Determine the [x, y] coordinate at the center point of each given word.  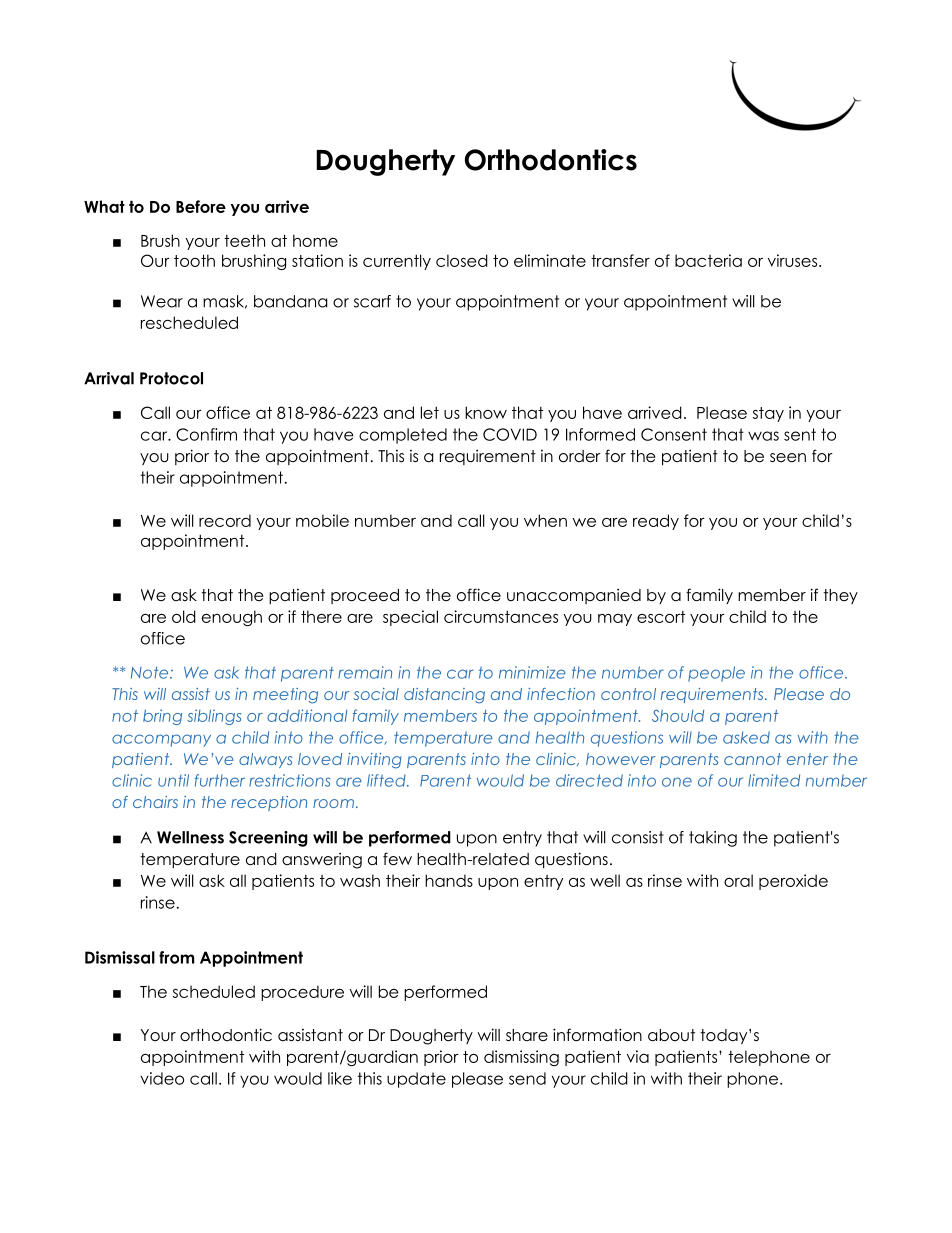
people [716, 674]
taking [713, 839]
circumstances [501, 616]
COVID [510, 434]
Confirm [206, 434]
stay [768, 414]
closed [462, 260]
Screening [268, 839]
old [184, 616]
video [162, 1078]
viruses [794, 260]
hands [449, 880]
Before [201, 206]
